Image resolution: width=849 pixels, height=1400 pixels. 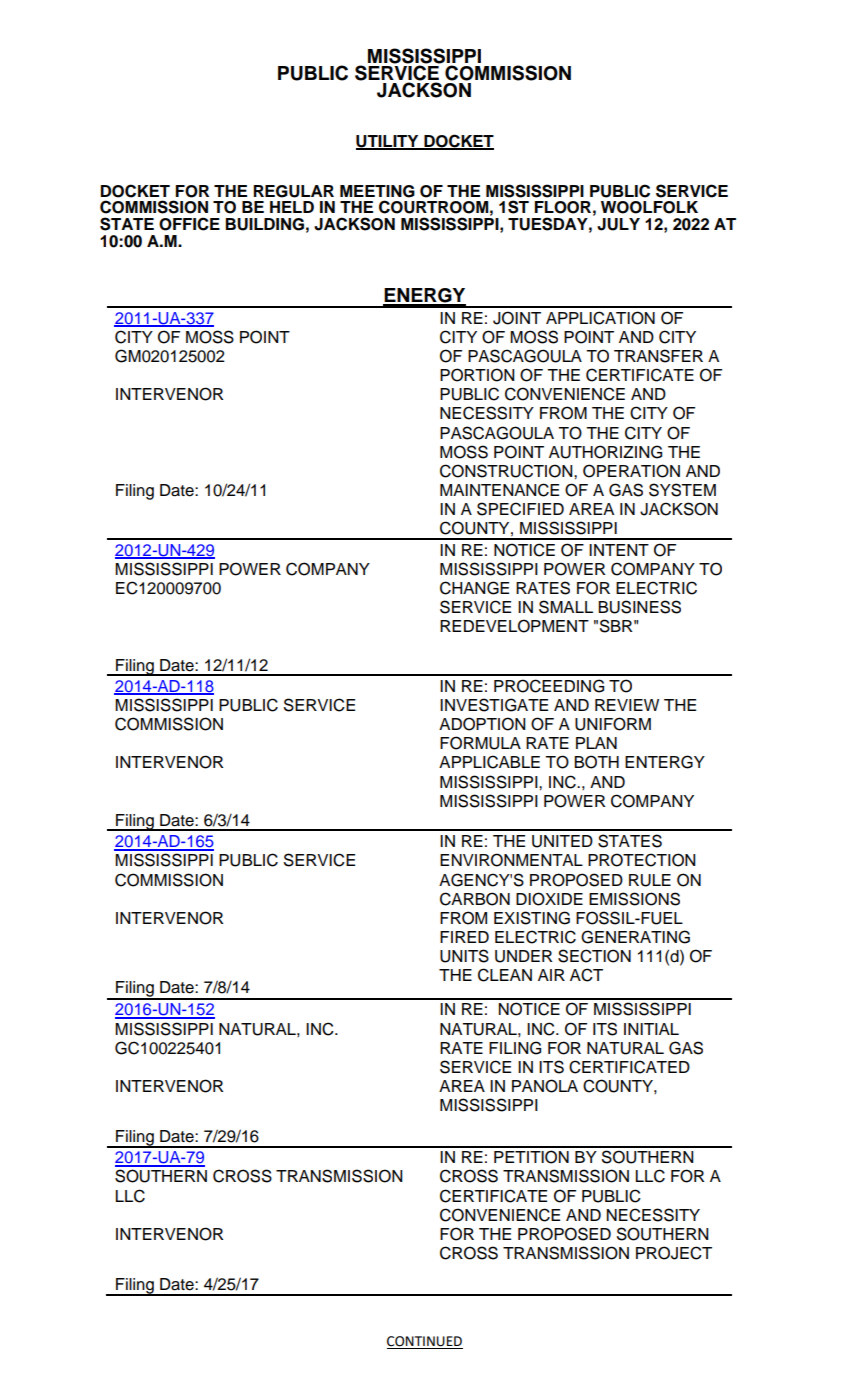 I want to click on ADOPTION, so click(x=482, y=724).
